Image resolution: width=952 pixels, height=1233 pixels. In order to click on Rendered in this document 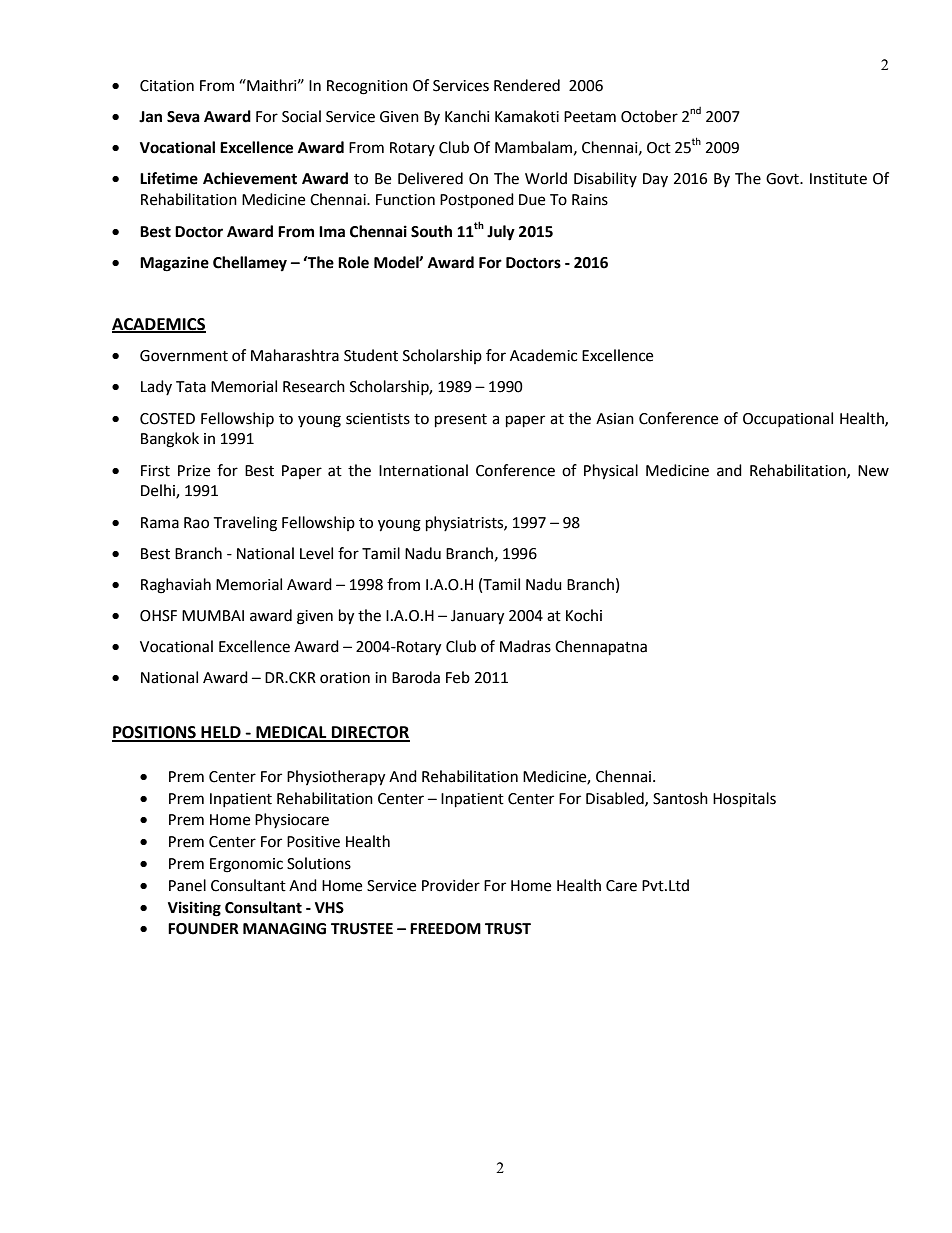, I will do `click(527, 85)`.
